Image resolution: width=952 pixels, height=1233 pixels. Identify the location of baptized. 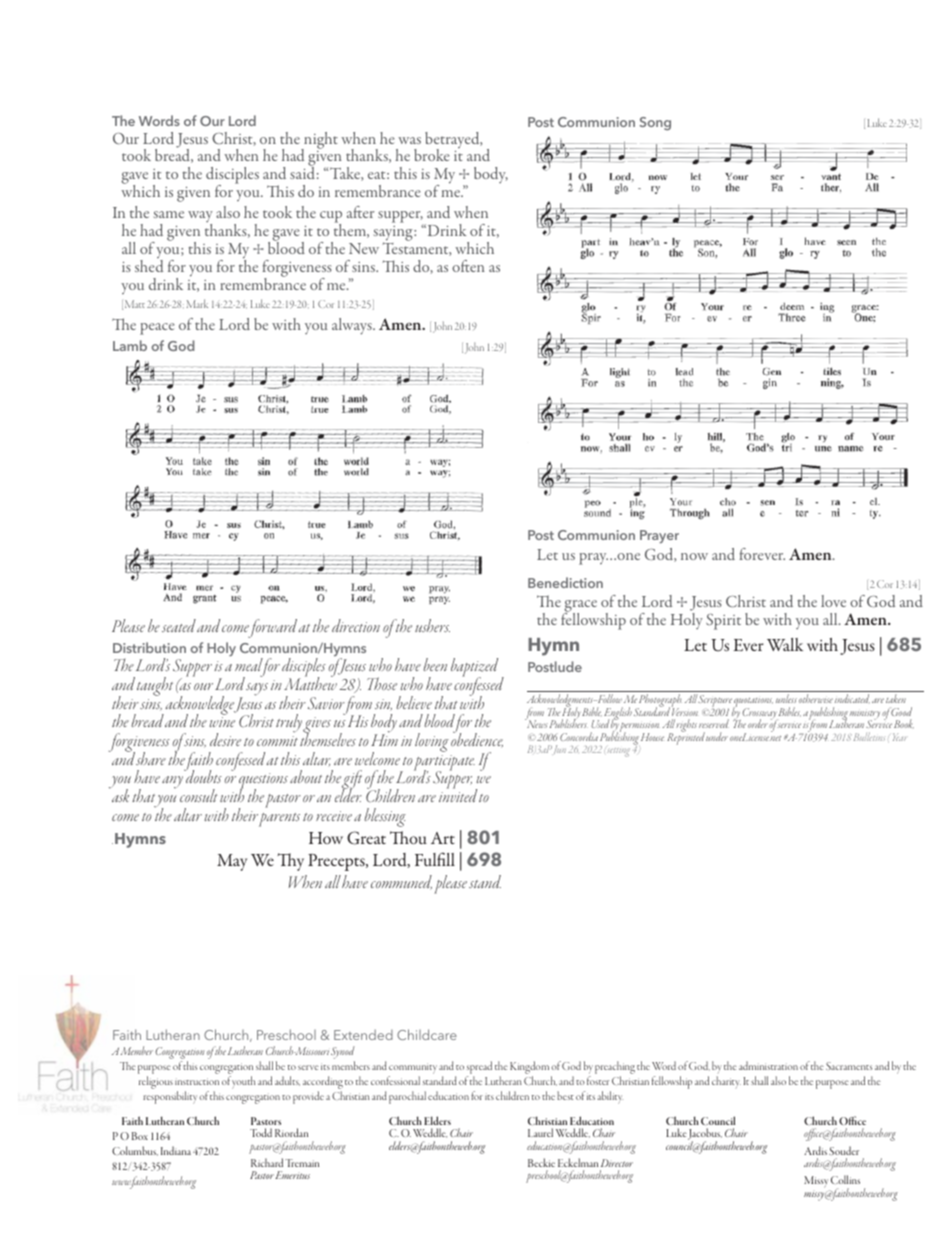
(474, 669).
